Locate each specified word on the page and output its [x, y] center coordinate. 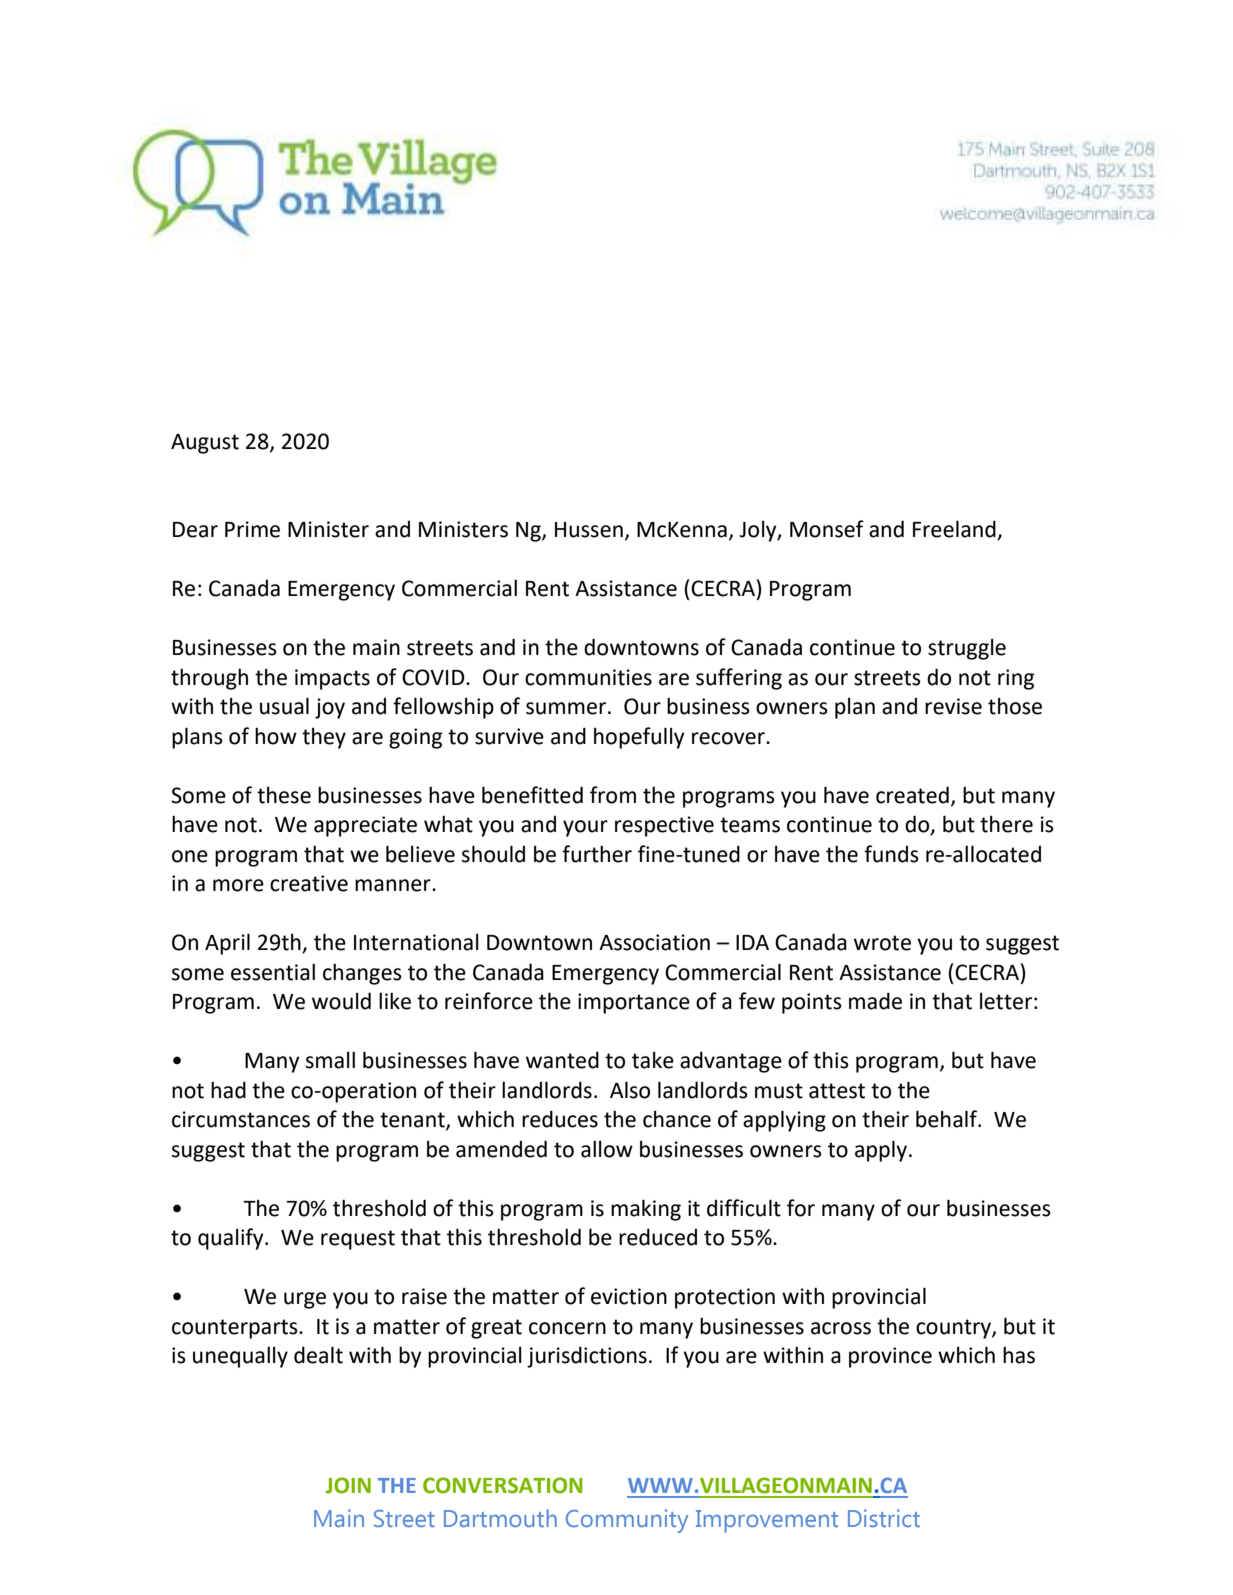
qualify [232, 1239]
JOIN [348, 1485]
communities [588, 677]
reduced [658, 1237]
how [276, 736]
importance [634, 1003]
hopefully [639, 738]
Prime [252, 529]
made [875, 1001]
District [884, 1518]
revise [953, 706]
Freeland [955, 530]
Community [627, 1521]
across [841, 1328]
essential [273, 972]
